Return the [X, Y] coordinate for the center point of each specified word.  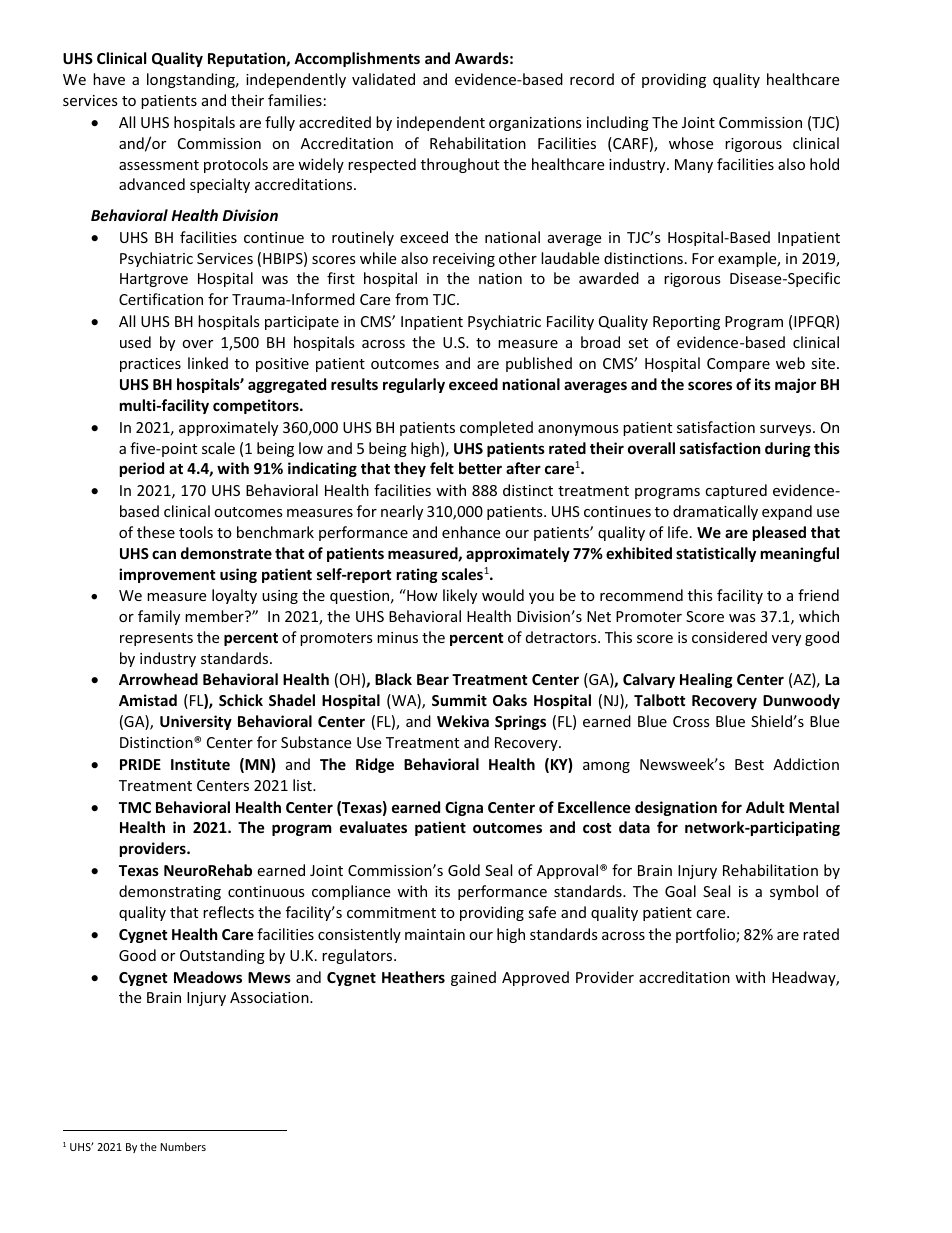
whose [691, 143]
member [215, 616]
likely [460, 596]
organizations [535, 124]
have [109, 79]
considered [729, 637]
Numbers [183, 1146]
